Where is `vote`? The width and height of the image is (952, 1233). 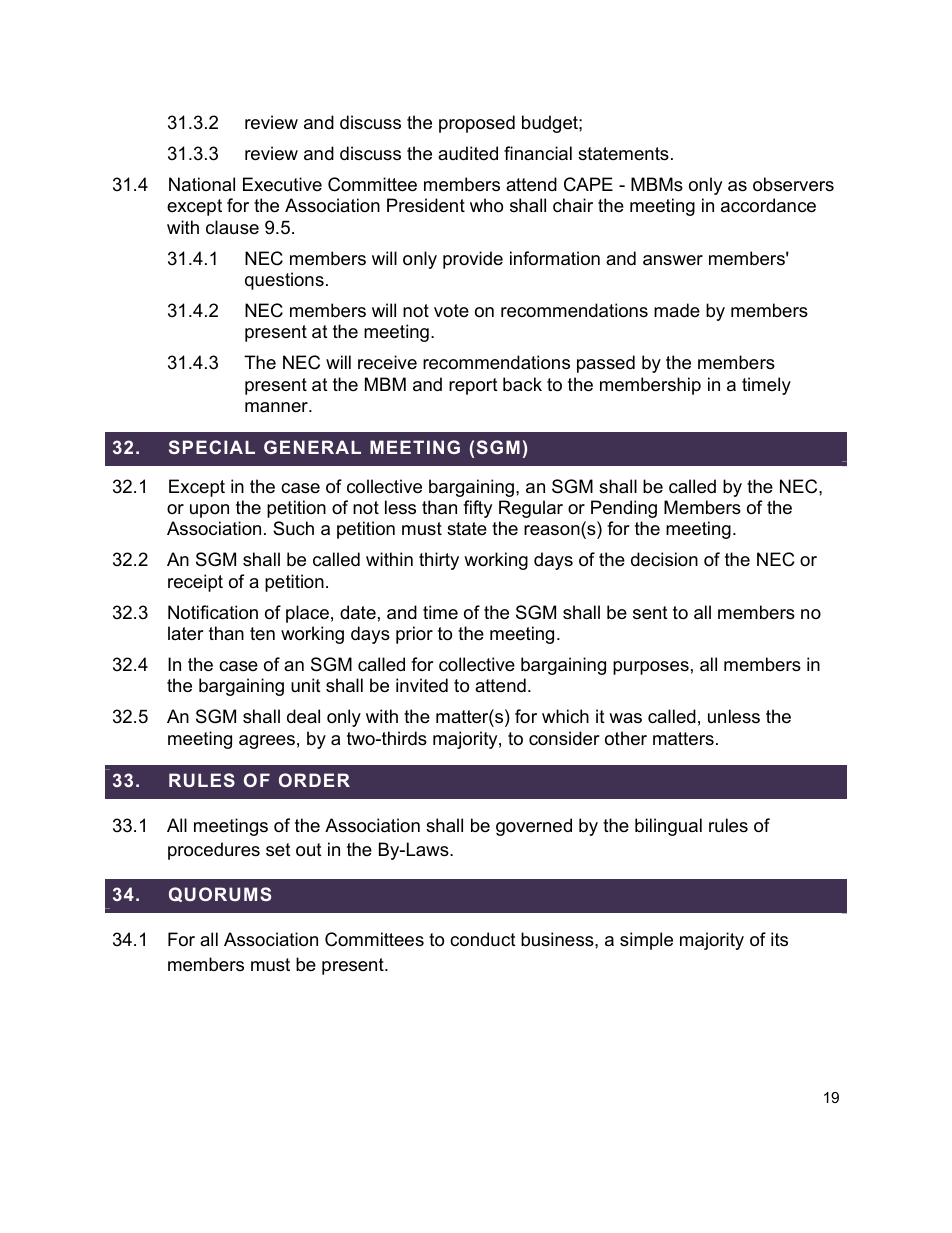 vote is located at coordinates (451, 310).
